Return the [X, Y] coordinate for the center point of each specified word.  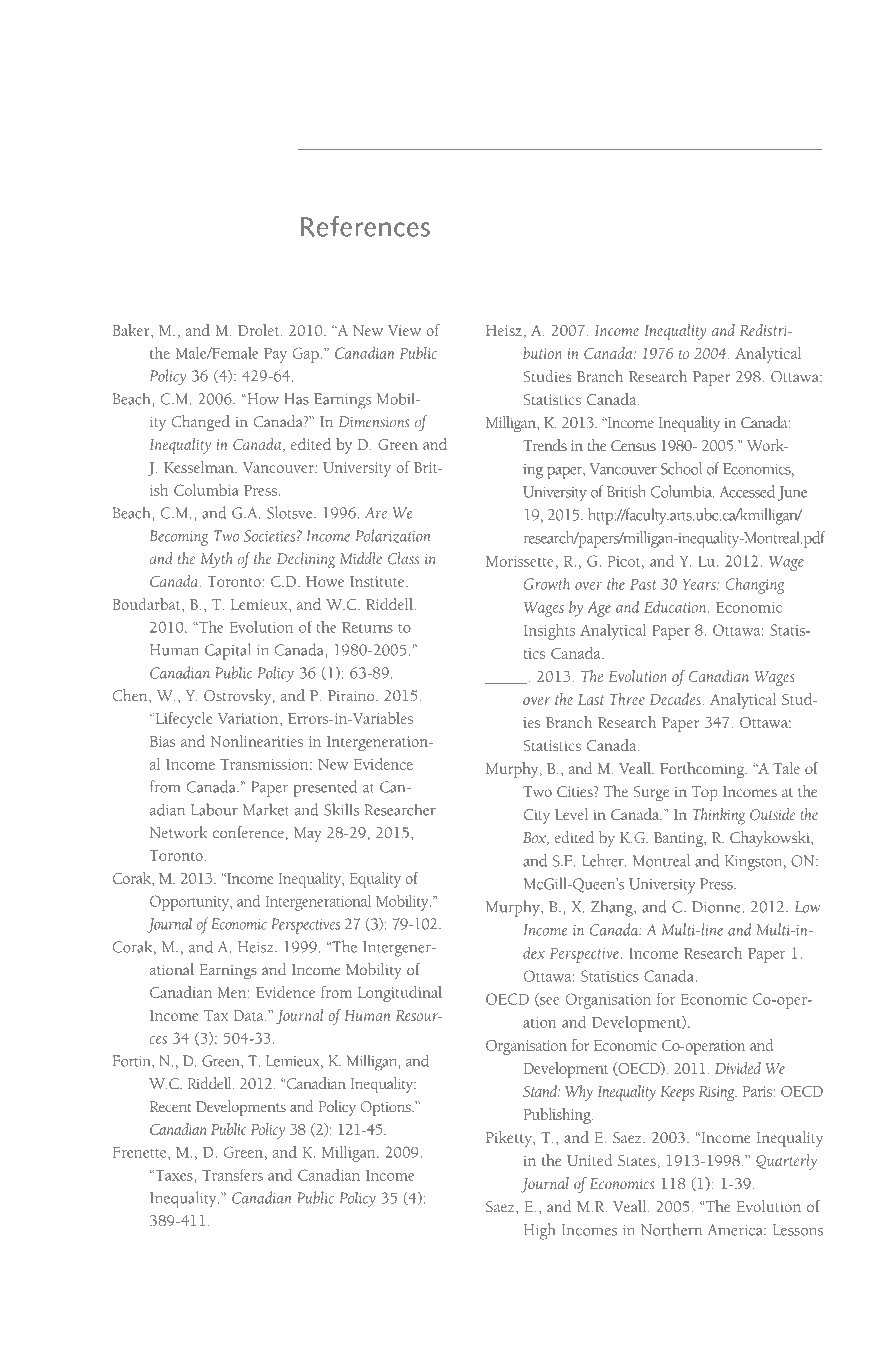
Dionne [716, 907]
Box [536, 838]
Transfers [232, 1174]
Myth [216, 560]
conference [248, 832]
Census [633, 446]
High [540, 1231]
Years [700, 584]
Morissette [520, 561]
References [365, 226]
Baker [132, 330]
